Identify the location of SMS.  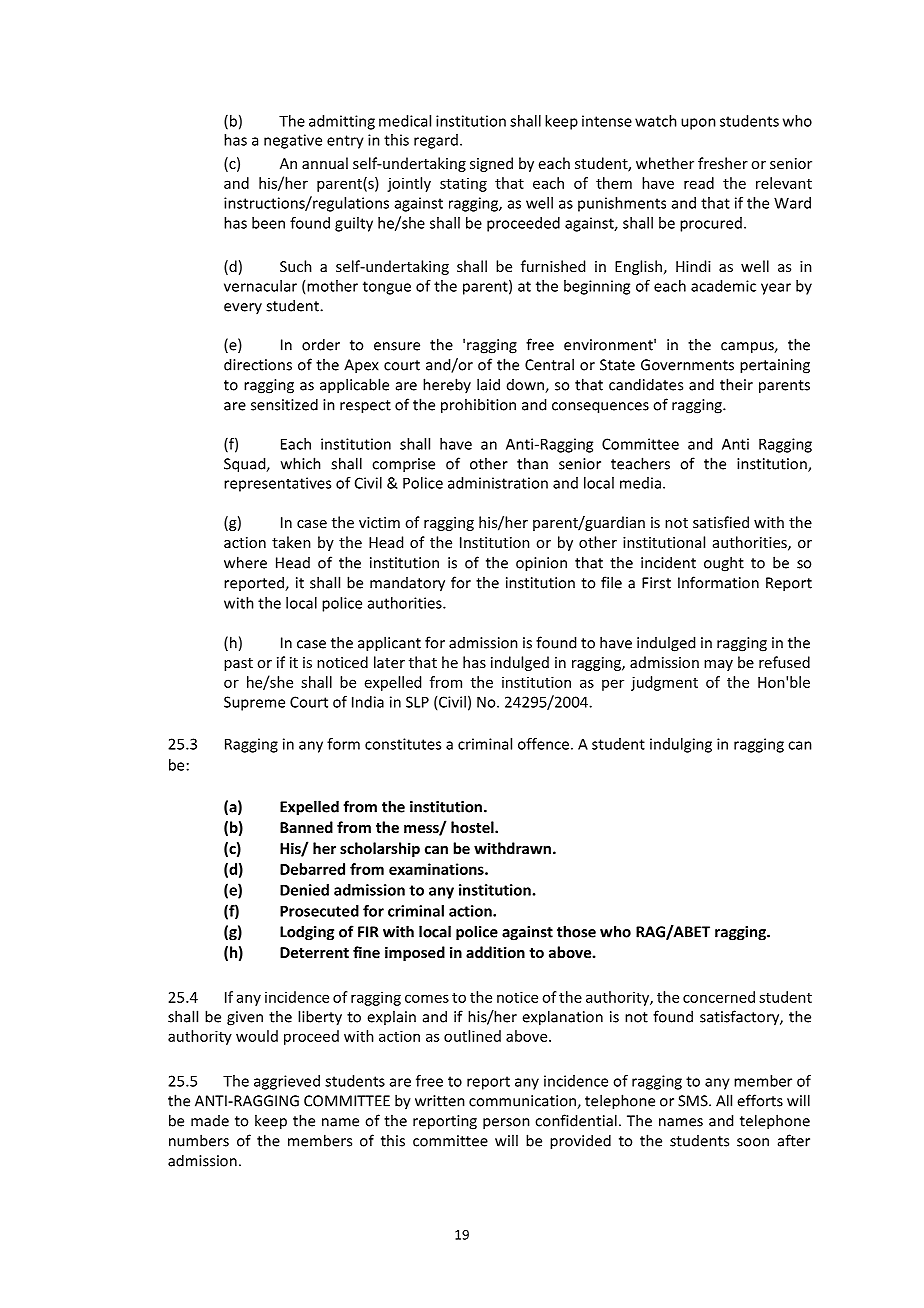
(694, 1101).
